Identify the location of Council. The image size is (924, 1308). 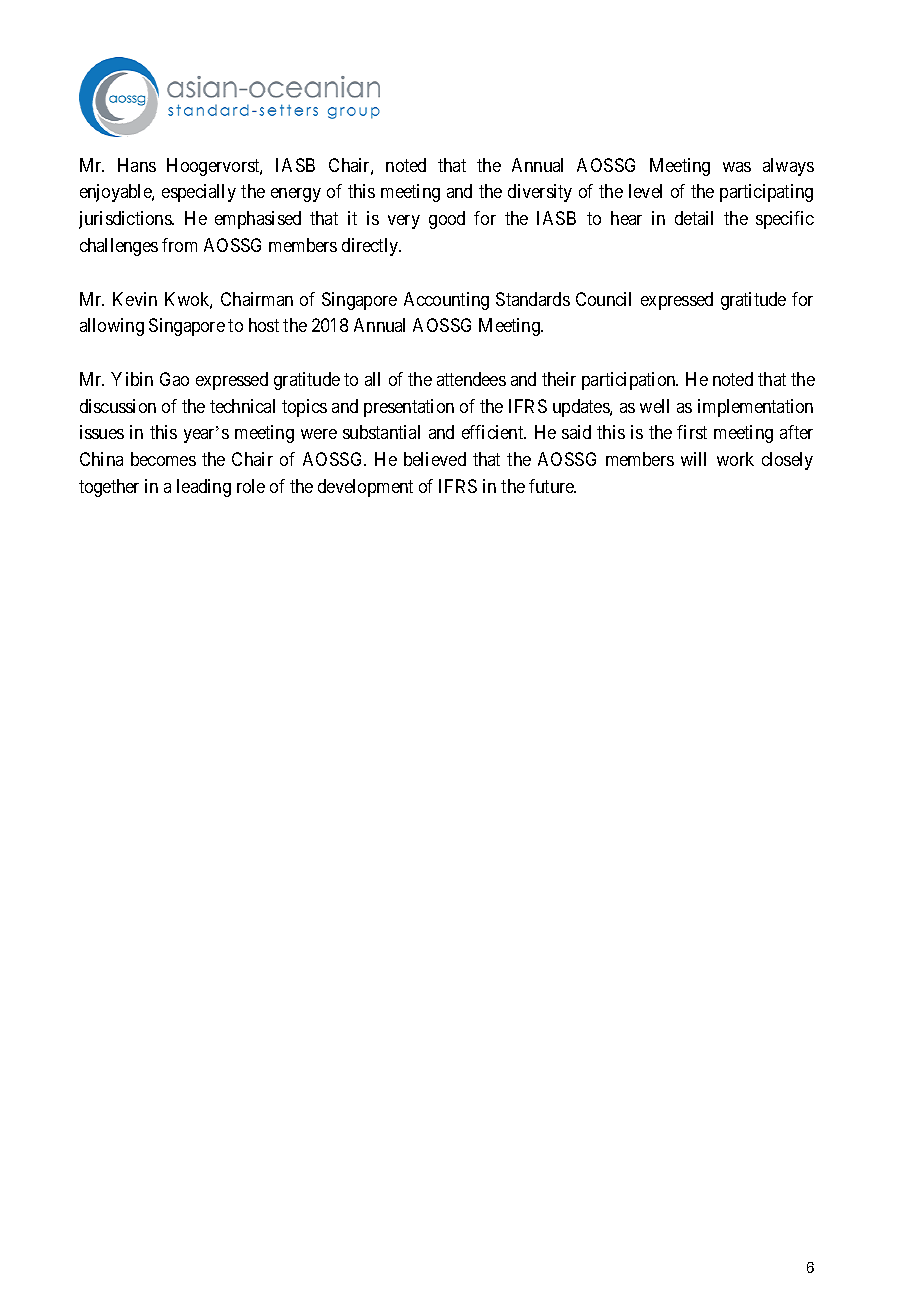
(603, 299).
